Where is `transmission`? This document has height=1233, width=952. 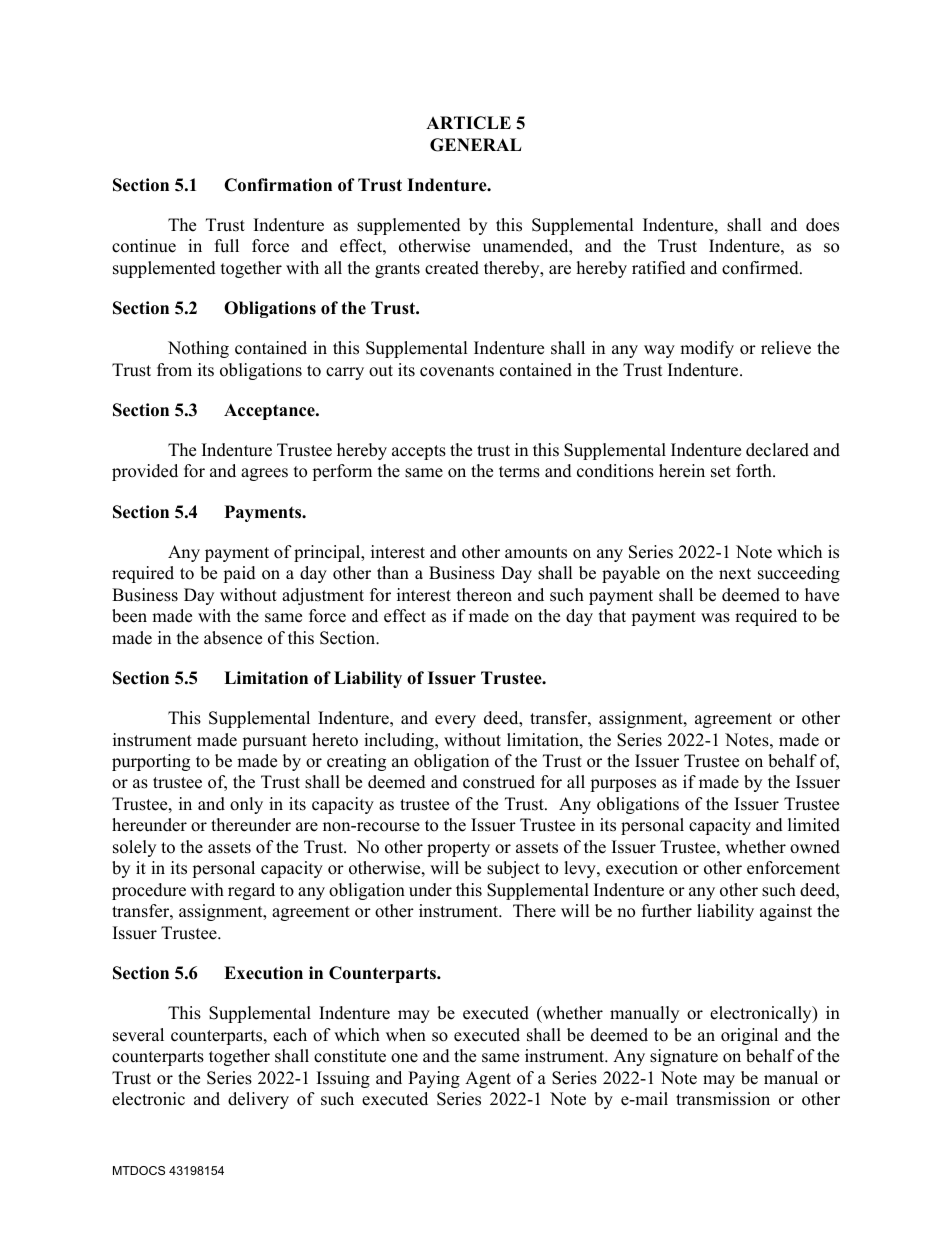
transmission is located at coordinates (723, 1099).
